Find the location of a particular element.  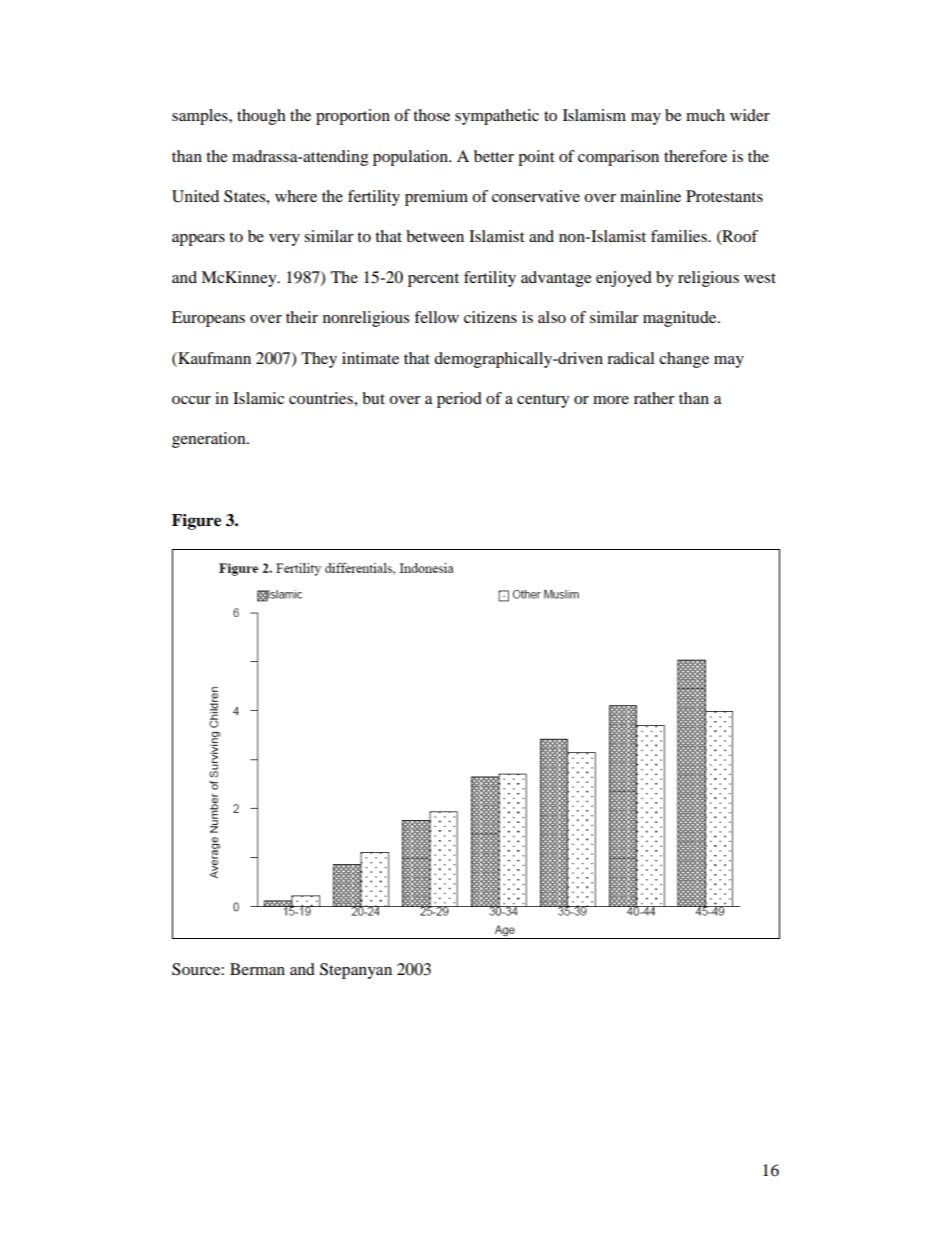

therefore is located at coordinates (695, 156).
